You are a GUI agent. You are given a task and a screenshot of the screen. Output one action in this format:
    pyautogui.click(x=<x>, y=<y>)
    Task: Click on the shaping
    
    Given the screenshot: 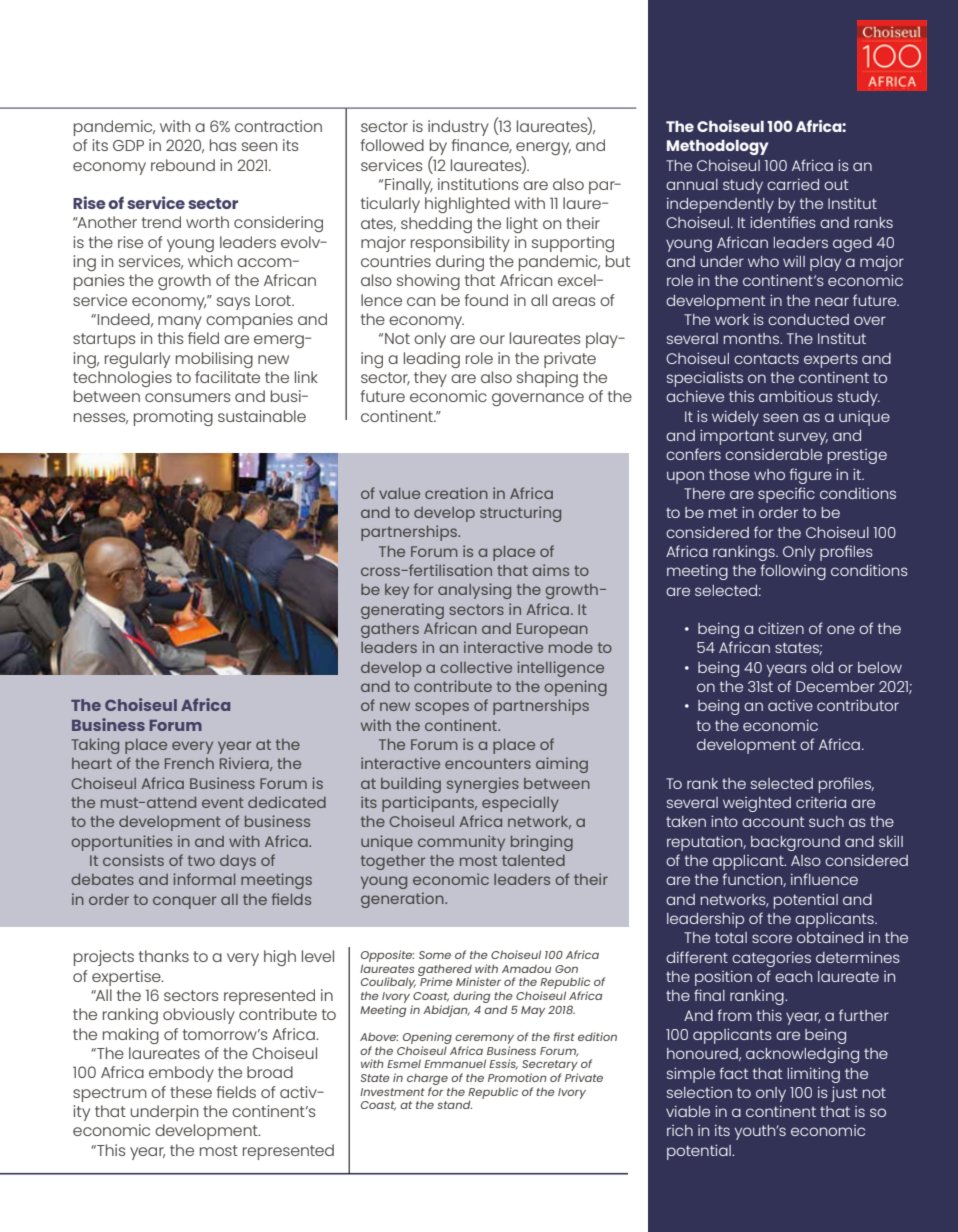 What is the action you would take?
    pyautogui.click(x=547, y=379)
